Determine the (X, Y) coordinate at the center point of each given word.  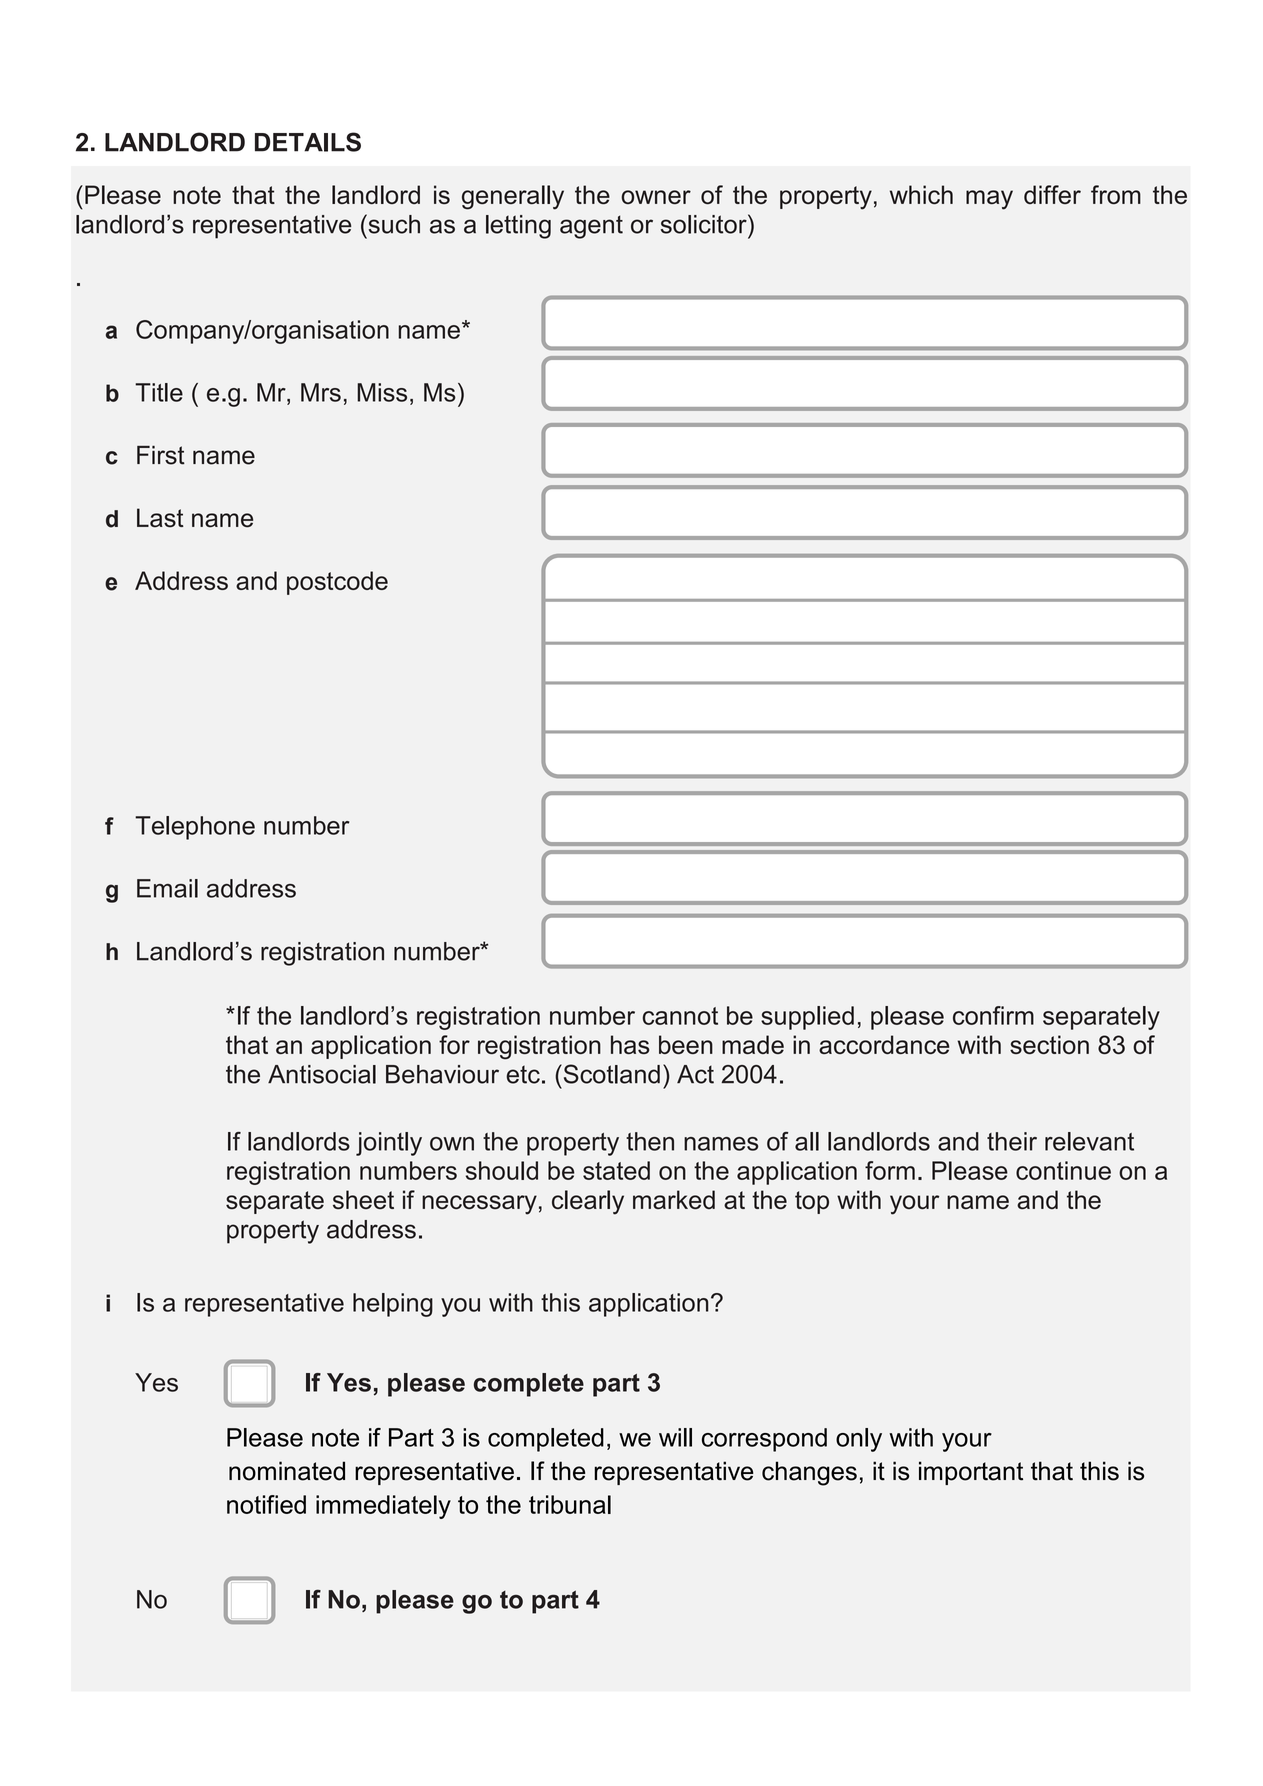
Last (160, 518)
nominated (287, 1471)
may (989, 200)
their (1012, 1141)
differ (1052, 194)
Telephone (195, 828)
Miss (382, 392)
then (650, 1141)
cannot (680, 1016)
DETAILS (308, 142)
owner (656, 197)
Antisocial (322, 1074)
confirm (993, 1015)
